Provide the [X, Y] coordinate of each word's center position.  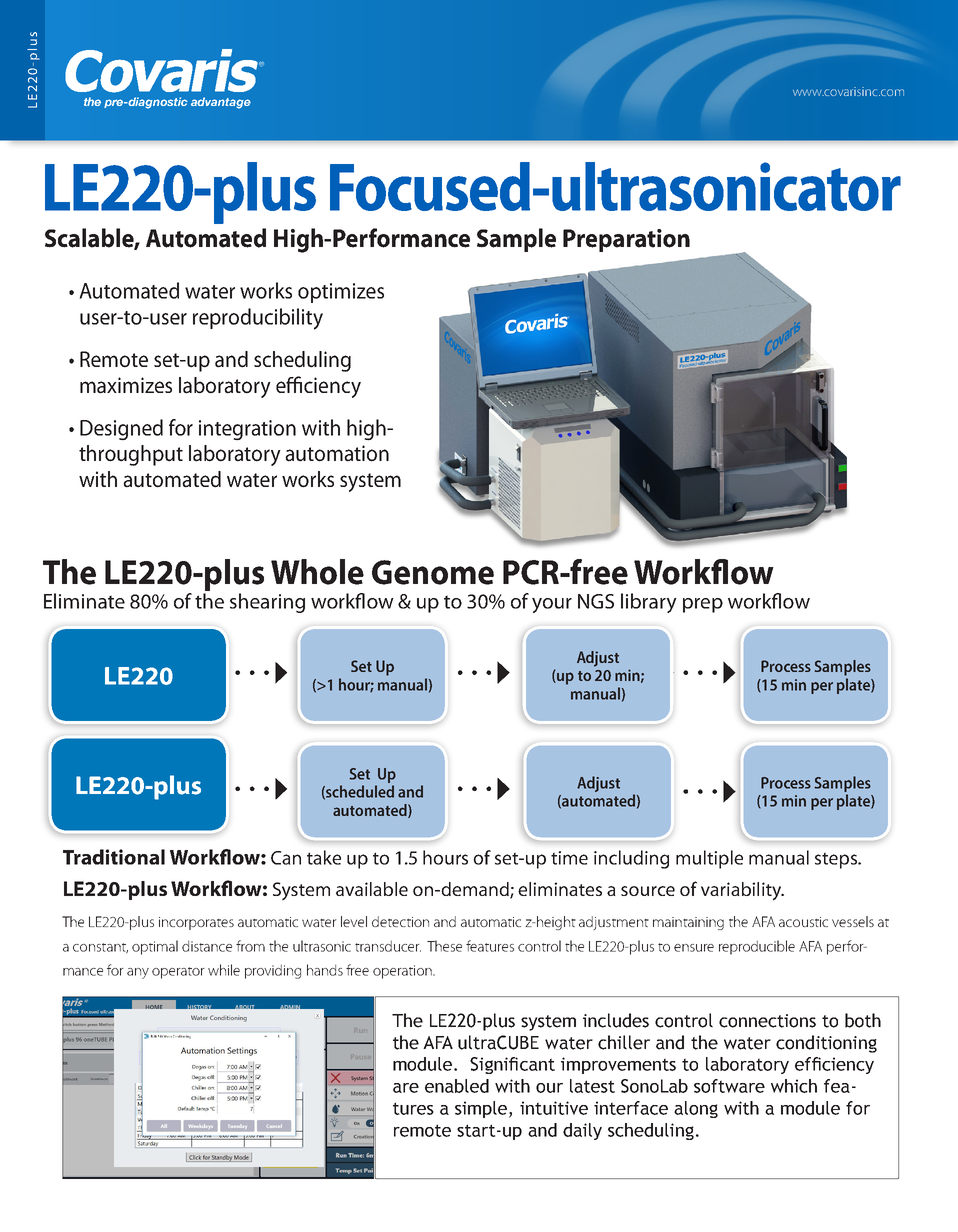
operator [178, 973]
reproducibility [258, 319]
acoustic [803, 922]
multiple [709, 859]
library [649, 603]
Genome [433, 572]
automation [337, 453]
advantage [221, 103]
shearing [267, 603]
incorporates [196, 923]
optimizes [341, 293]
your [552, 605]
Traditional [114, 857]
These [444, 946]
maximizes [126, 385]
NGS [596, 601]
